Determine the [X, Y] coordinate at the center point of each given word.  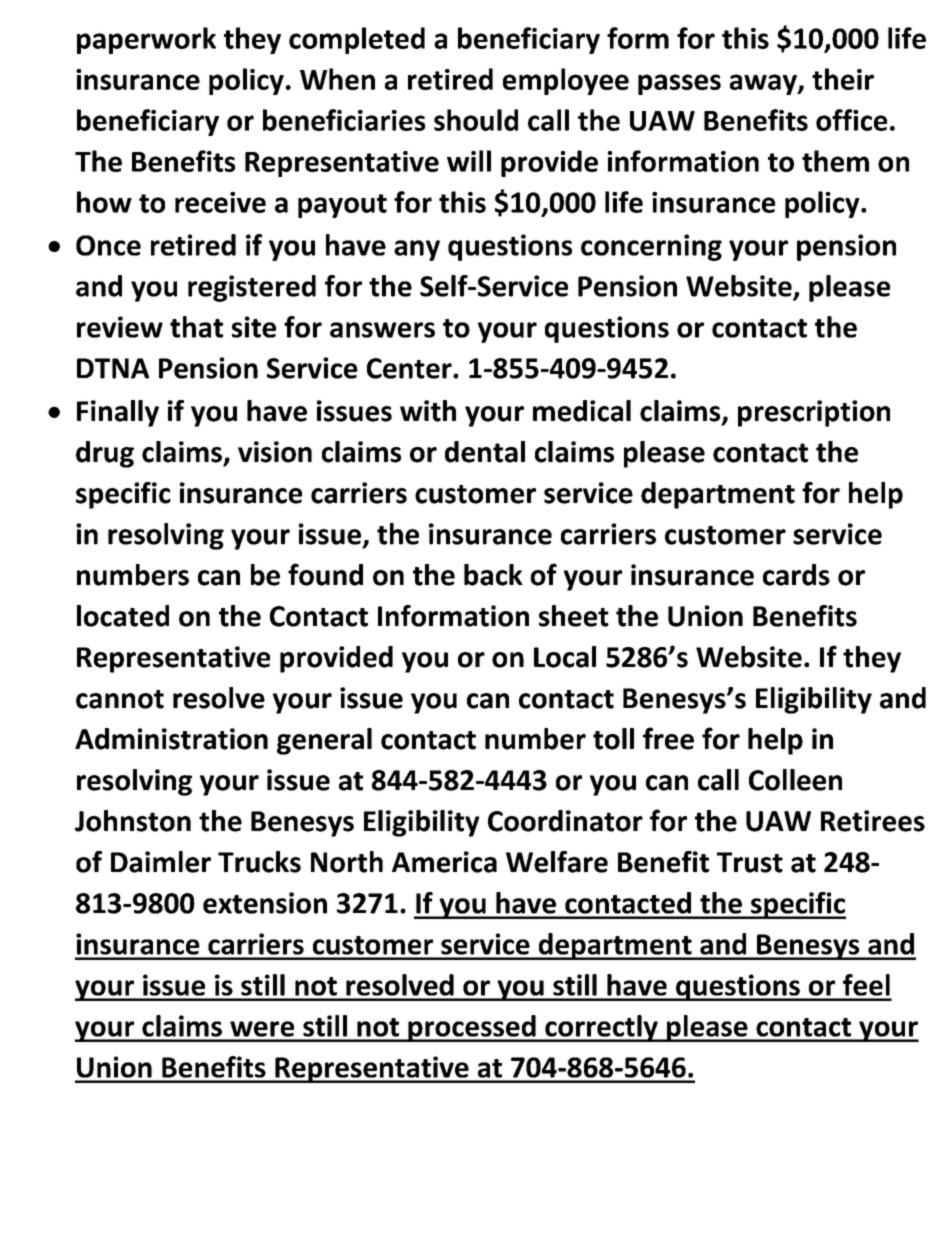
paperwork [146, 40]
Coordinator [565, 821]
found [325, 574]
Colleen [795, 780]
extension [265, 903]
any [417, 250]
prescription [814, 413]
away [764, 84]
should [476, 120]
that [196, 327]
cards [796, 575]
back [493, 575]
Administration [171, 739]
